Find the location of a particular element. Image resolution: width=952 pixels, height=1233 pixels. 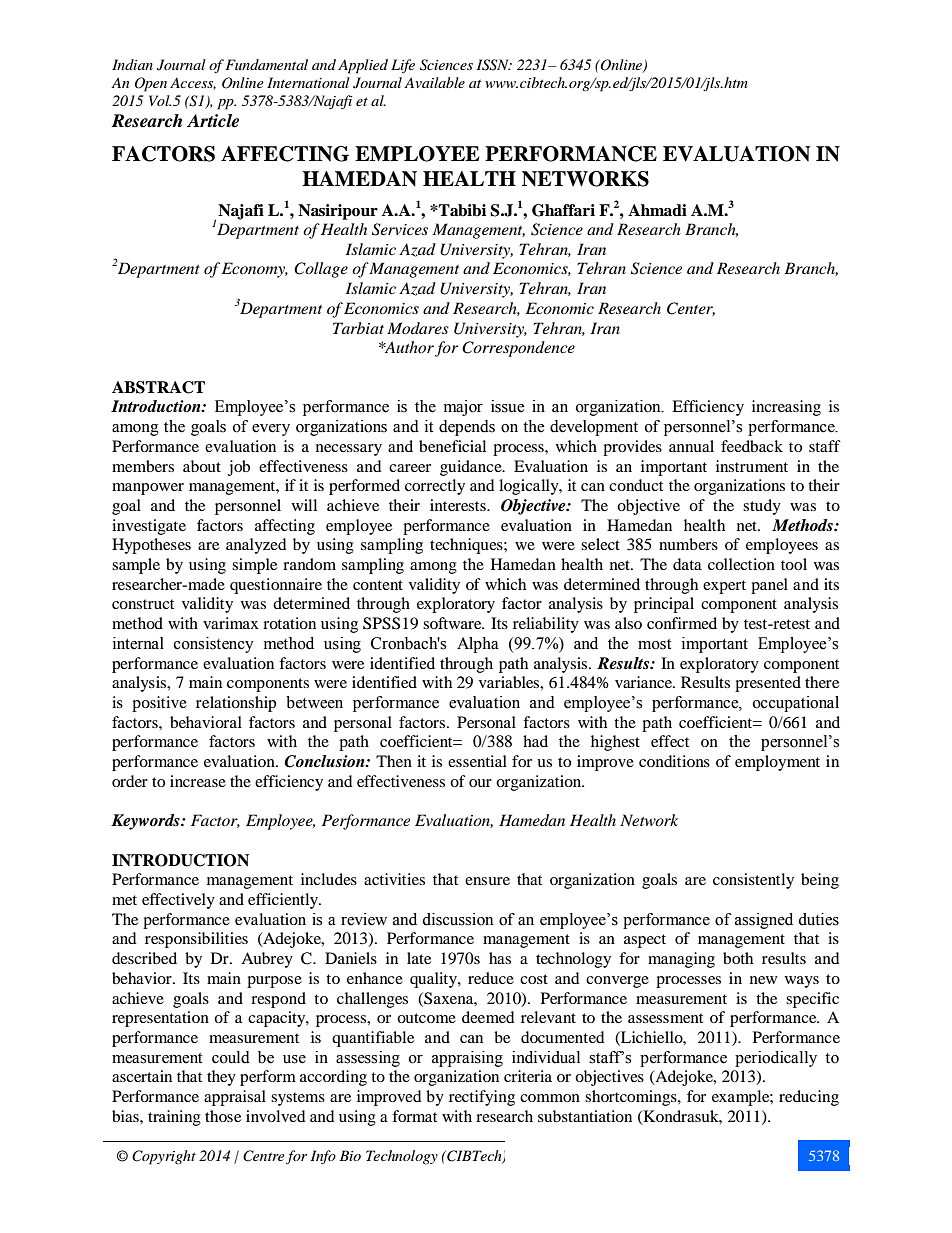

reducing is located at coordinates (809, 1098).
